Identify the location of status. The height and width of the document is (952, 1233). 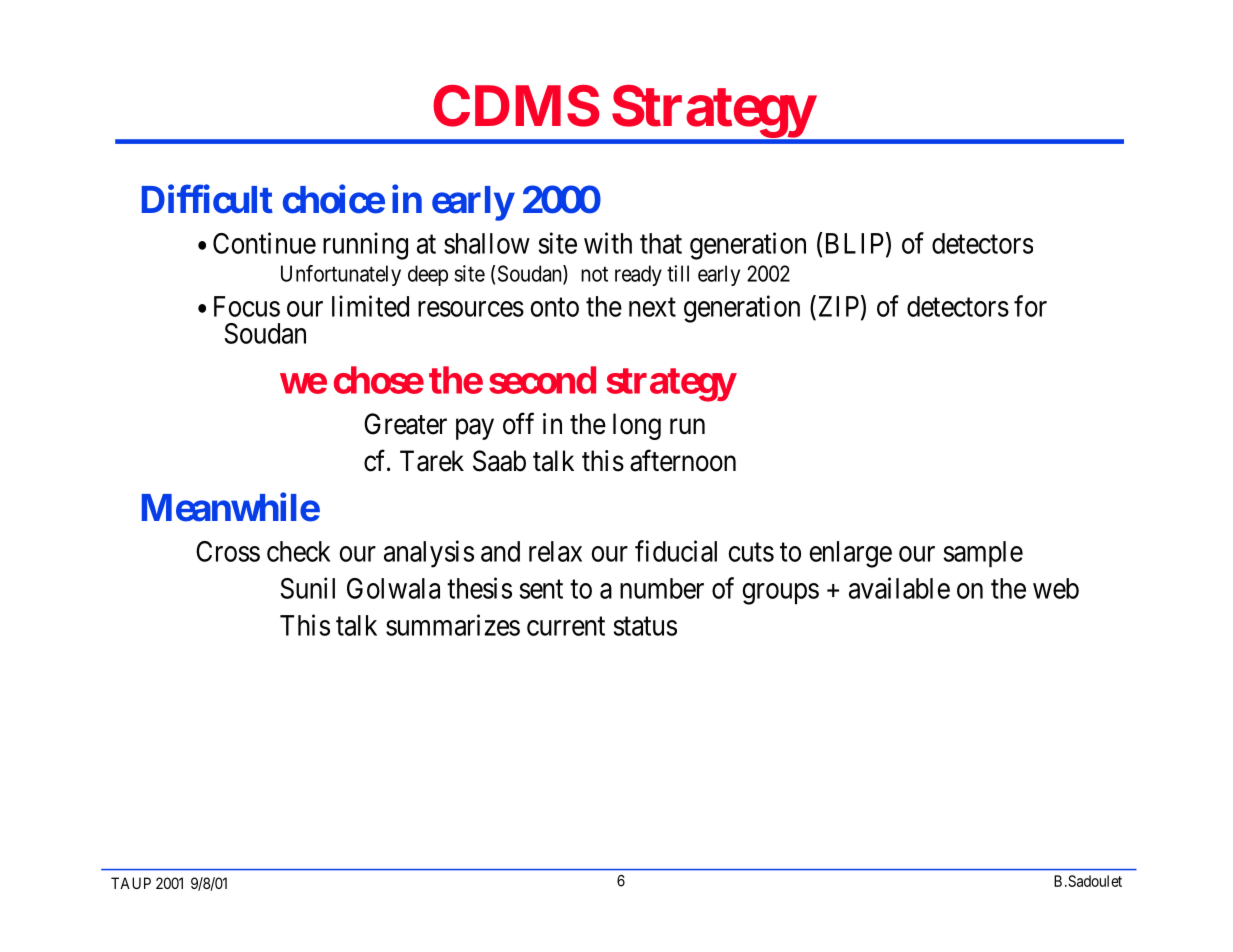
(645, 626).
